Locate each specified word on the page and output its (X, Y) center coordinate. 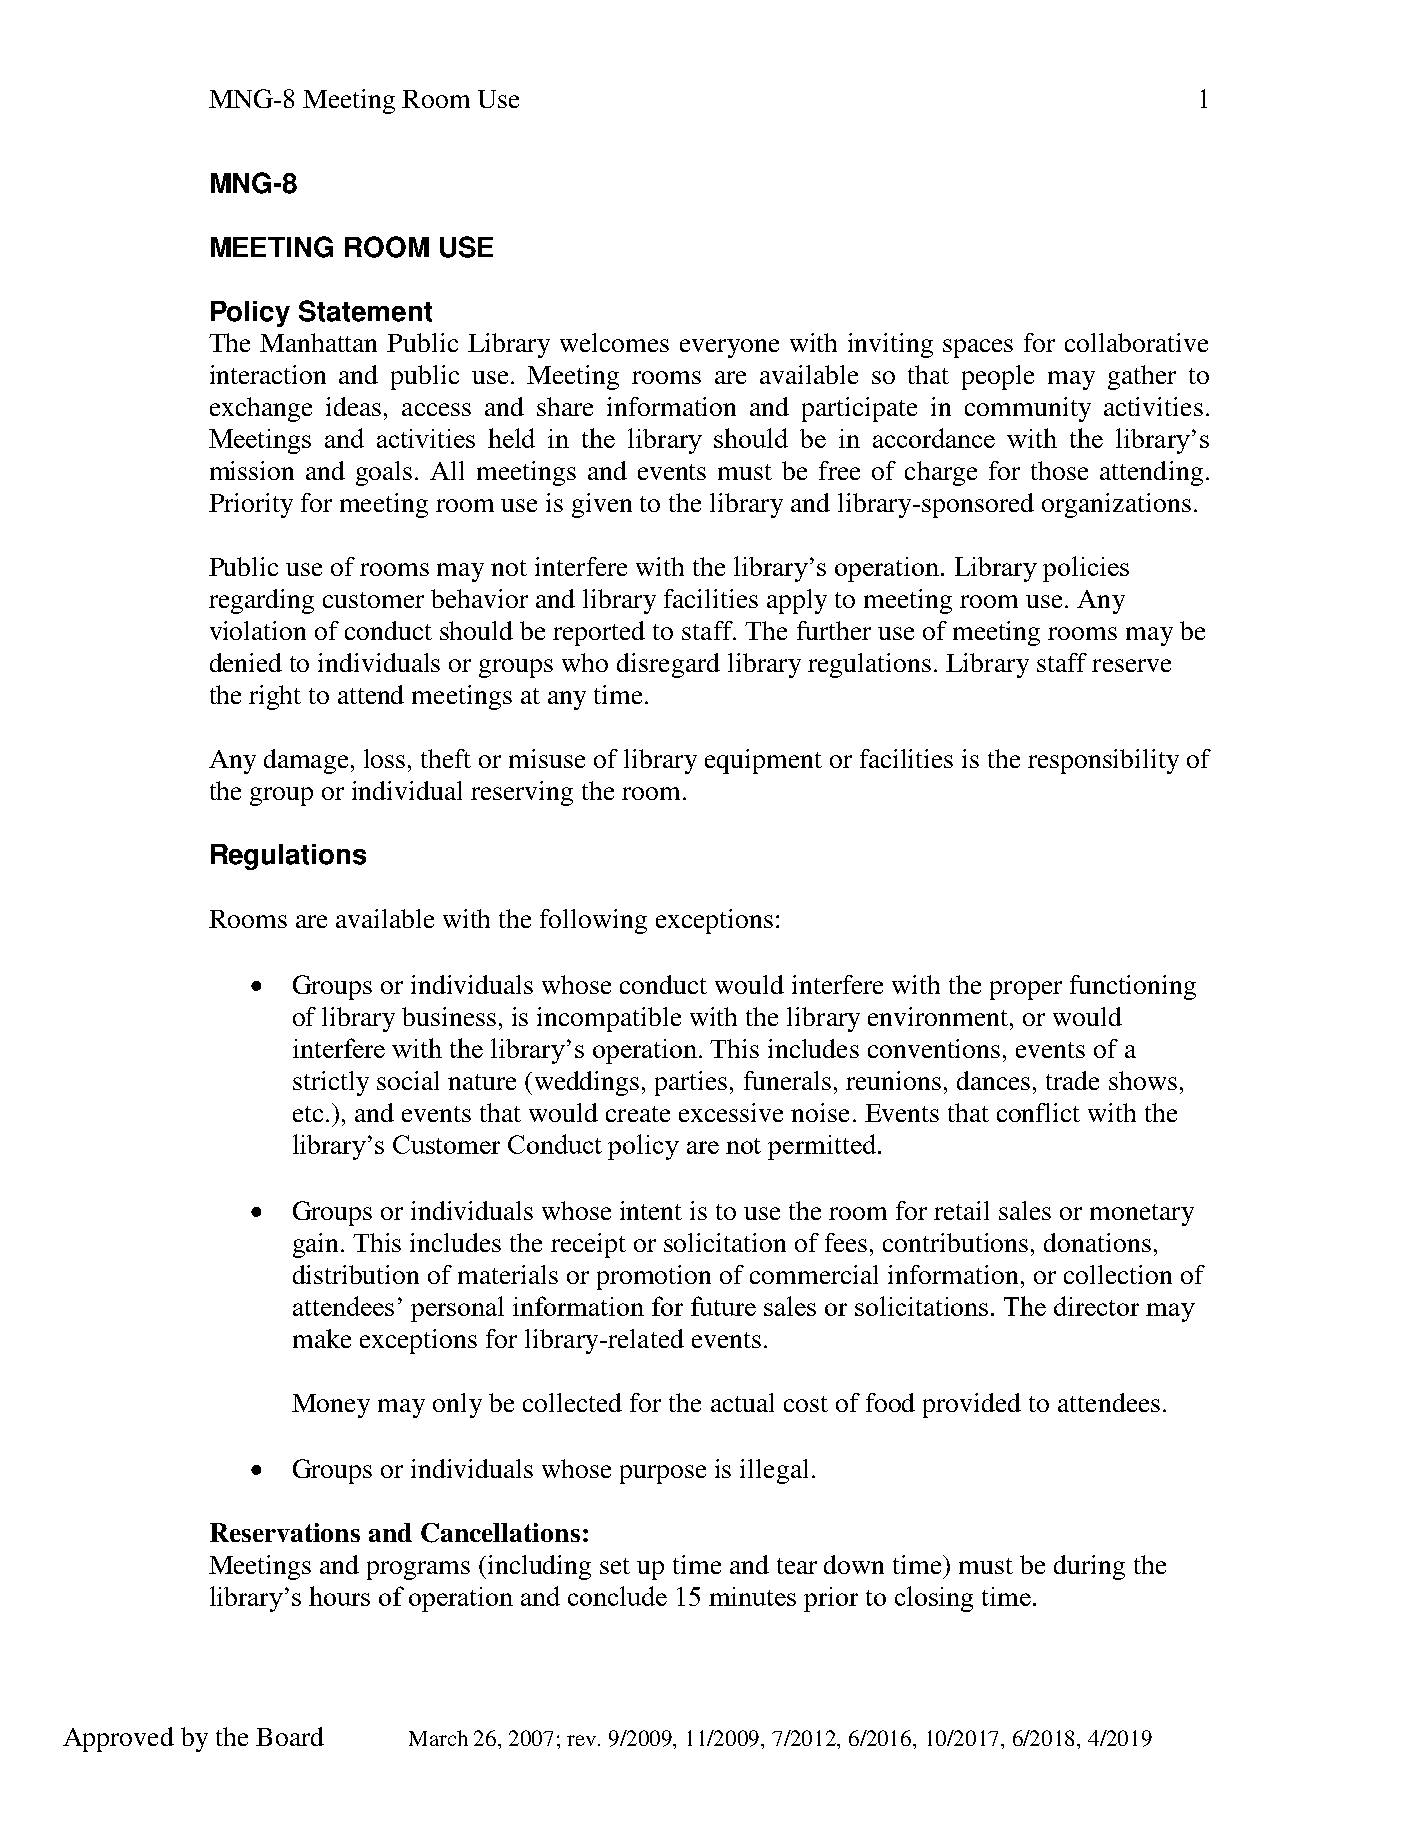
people (998, 377)
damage (308, 761)
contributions (955, 1242)
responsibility (1103, 761)
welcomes (614, 342)
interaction (268, 374)
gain (317, 1245)
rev (583, 1740)
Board (290, 1736)
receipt (588, 1245)
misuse (547, 758)
